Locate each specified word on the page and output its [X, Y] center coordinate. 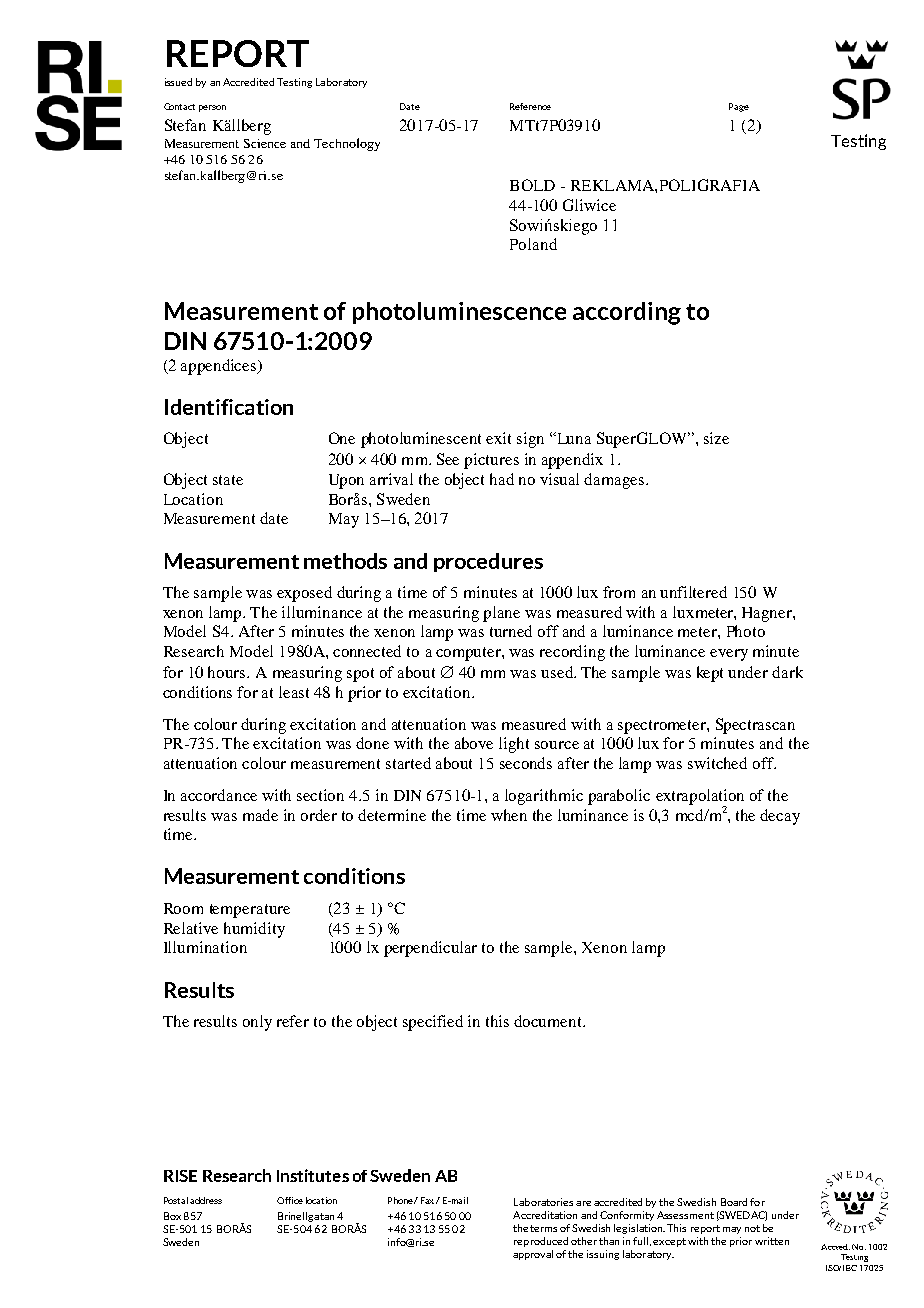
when [509, 815]
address [206, 1200]
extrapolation [700, 798]
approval [533, 1255]
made [260, 815]
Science [265, 143]
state [228, 480]
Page [739, 107]
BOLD [532, 185]
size [716, 438]
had [502, 479]
